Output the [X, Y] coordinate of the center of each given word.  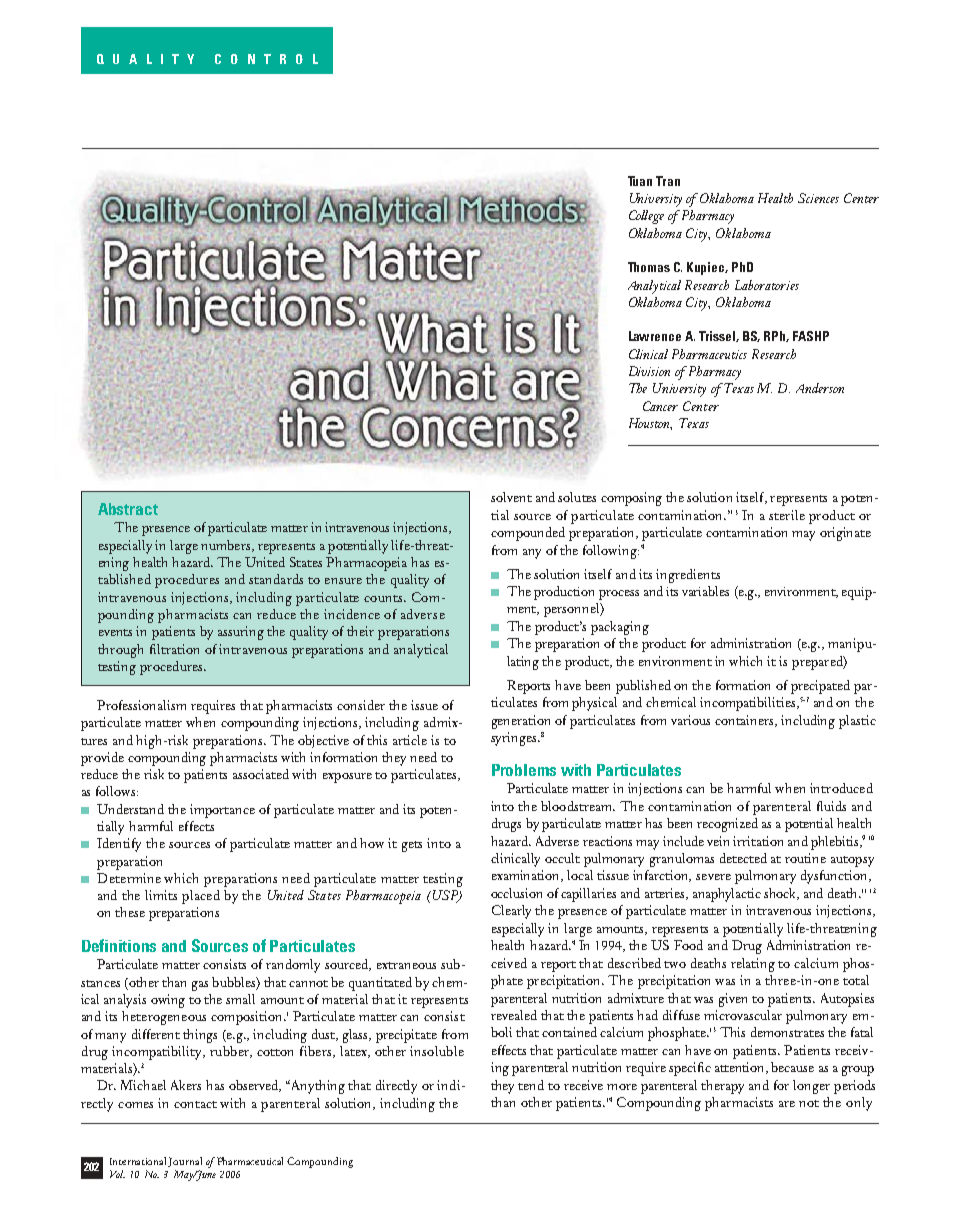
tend [531, 1085]
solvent [511, 497]
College [646, 217]
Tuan [640, 181]
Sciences [818, 198]
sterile [787, 515]
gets [412, 846]
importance [222, 811]
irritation [758, 841]
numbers [227, 546]
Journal [185, 1162]
